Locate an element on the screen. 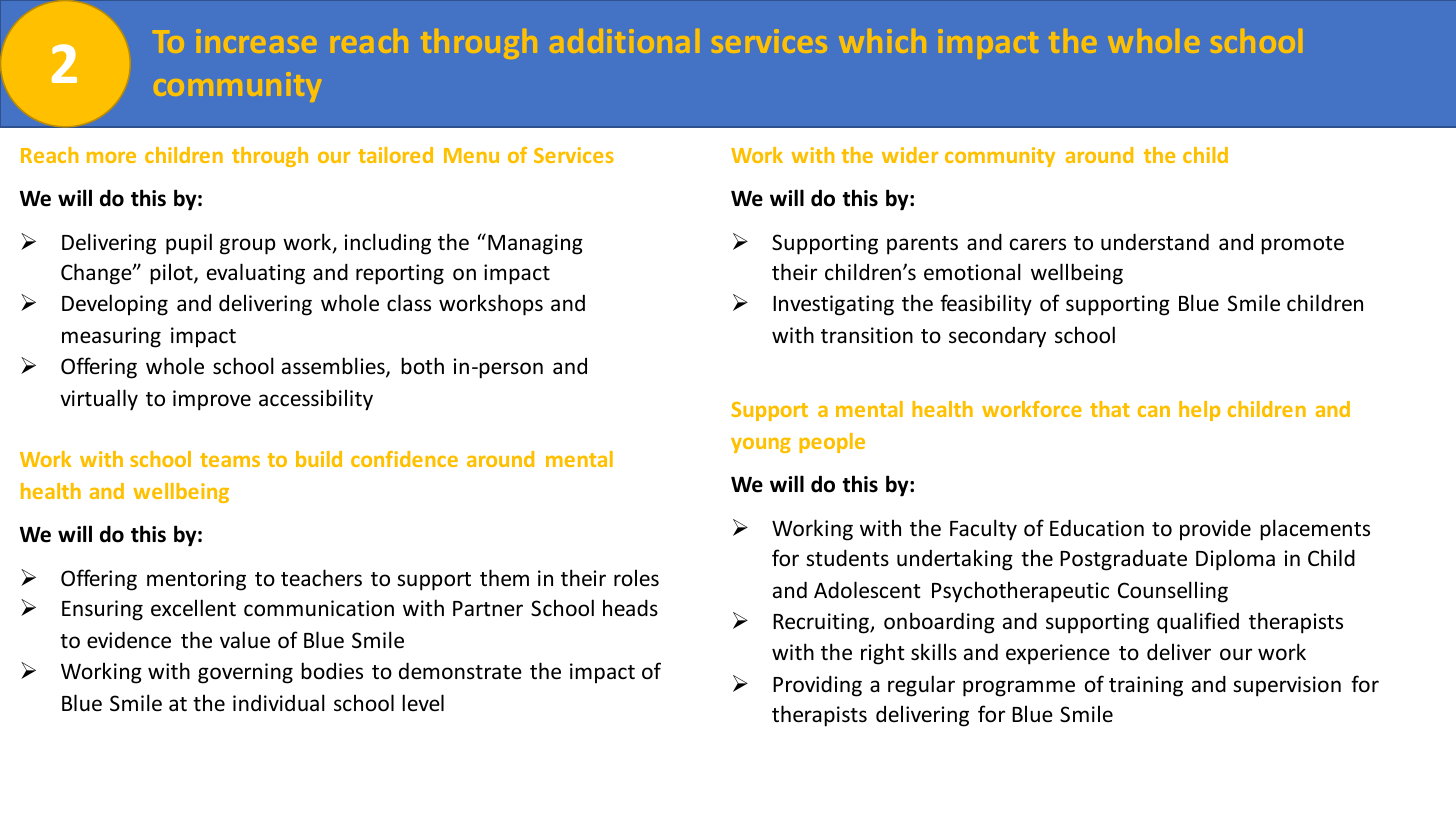 The width and height of the screenshot is (1456, 819). assemblies is located at coordinates (334, 367).
